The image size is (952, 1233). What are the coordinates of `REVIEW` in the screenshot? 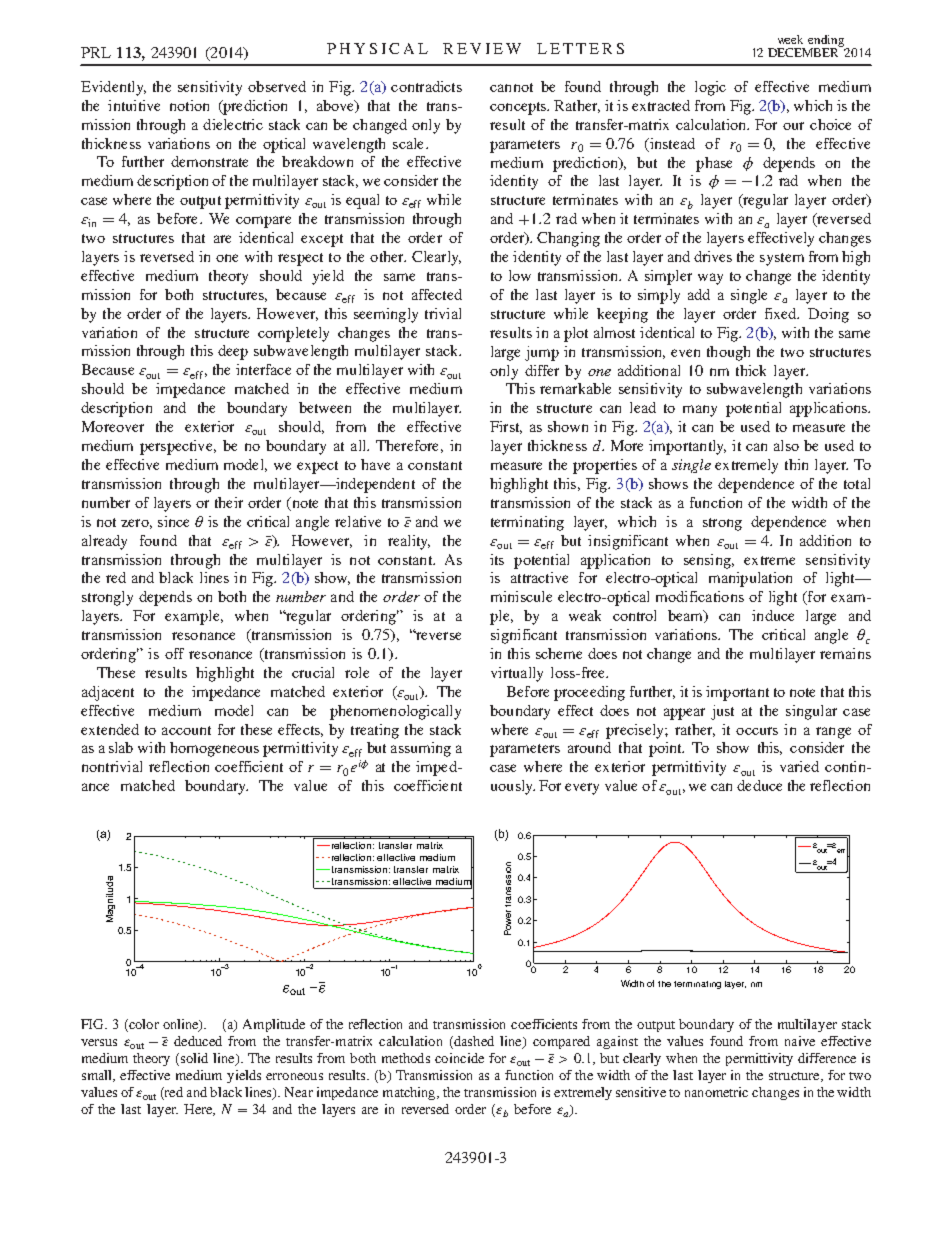 It's located at (482, 48).
